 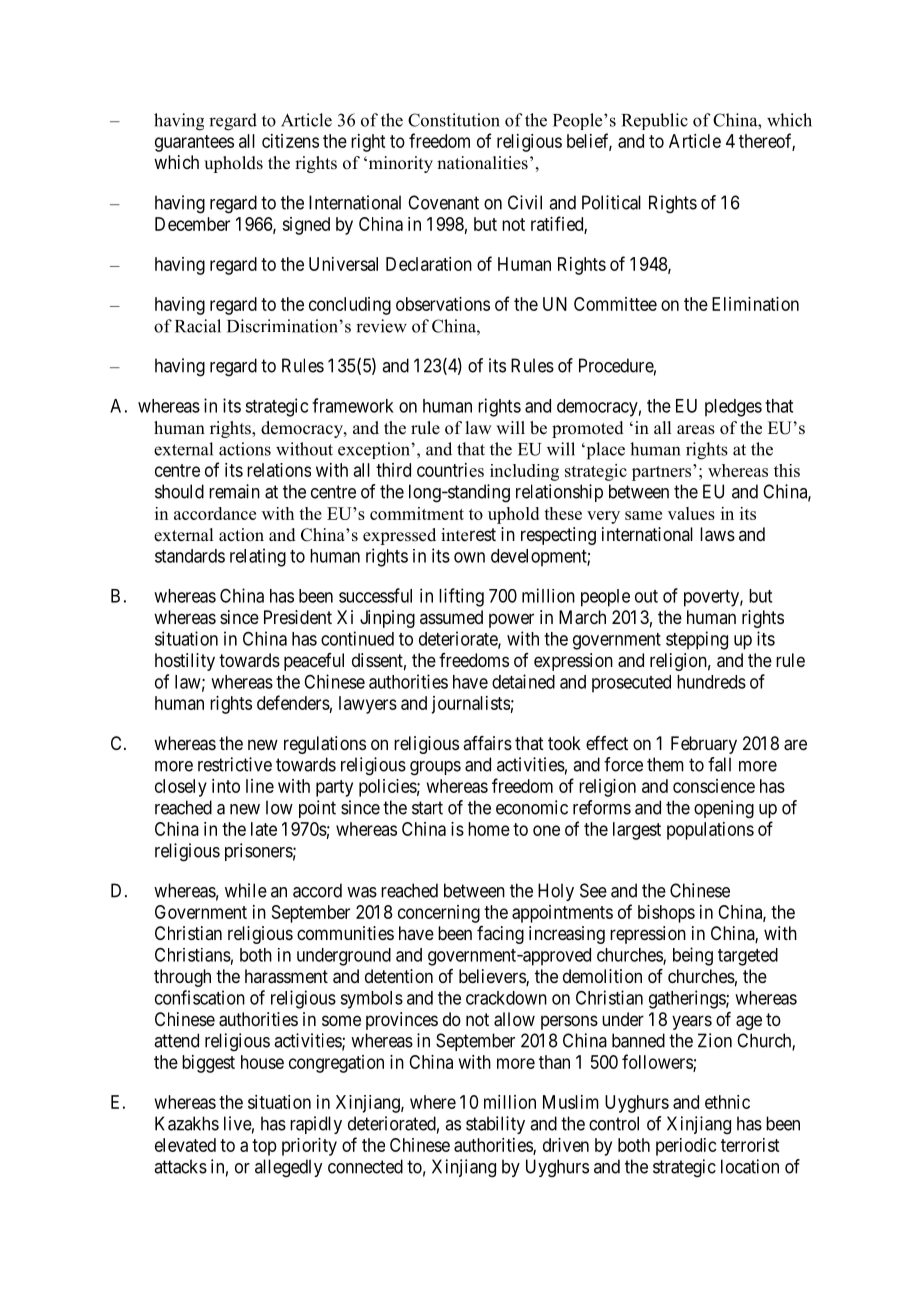 What do you see at coordinates (264, 829) in the screenshot?
I see `late` at bounding box center [264, 829].
